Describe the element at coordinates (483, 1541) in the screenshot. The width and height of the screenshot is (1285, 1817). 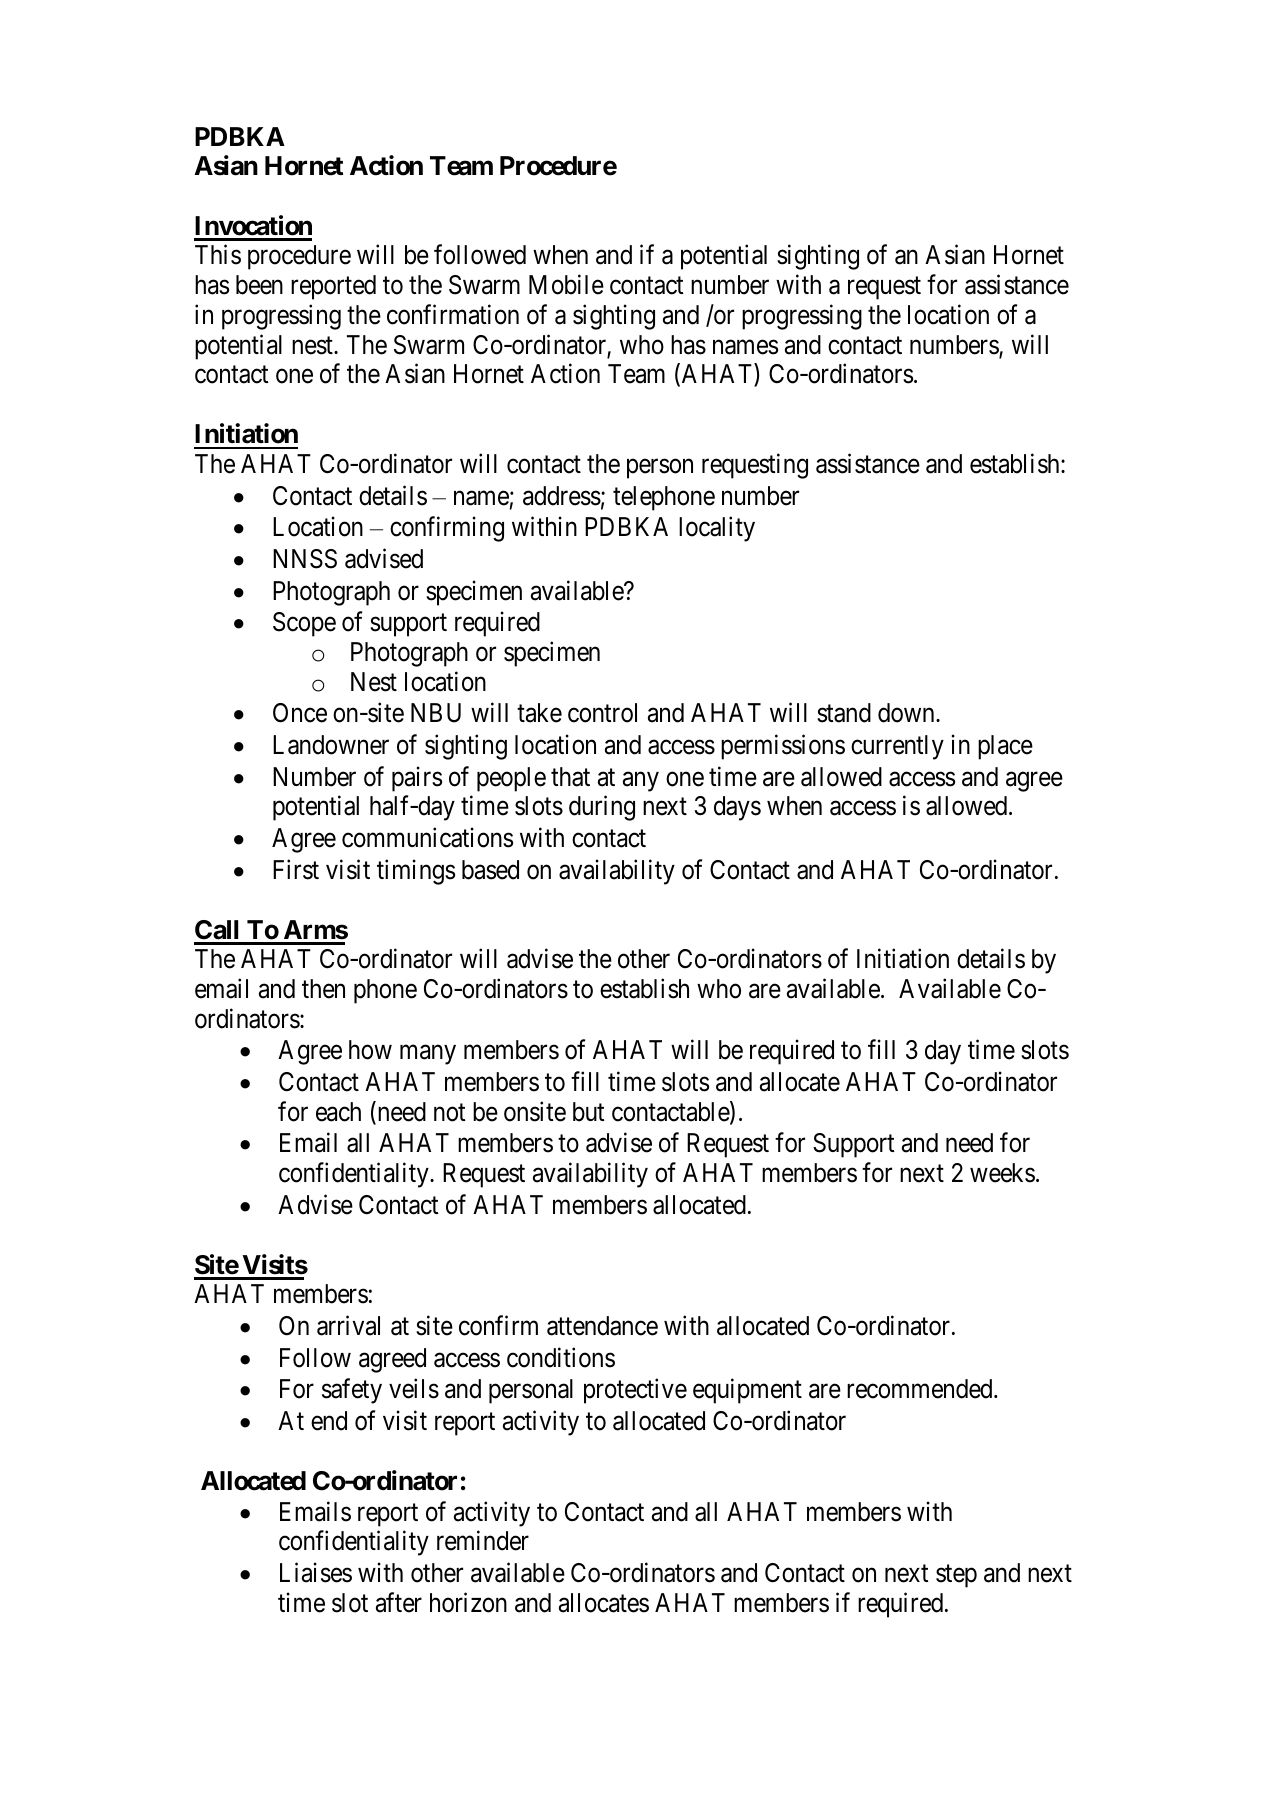
I see `reminder` at that location.
